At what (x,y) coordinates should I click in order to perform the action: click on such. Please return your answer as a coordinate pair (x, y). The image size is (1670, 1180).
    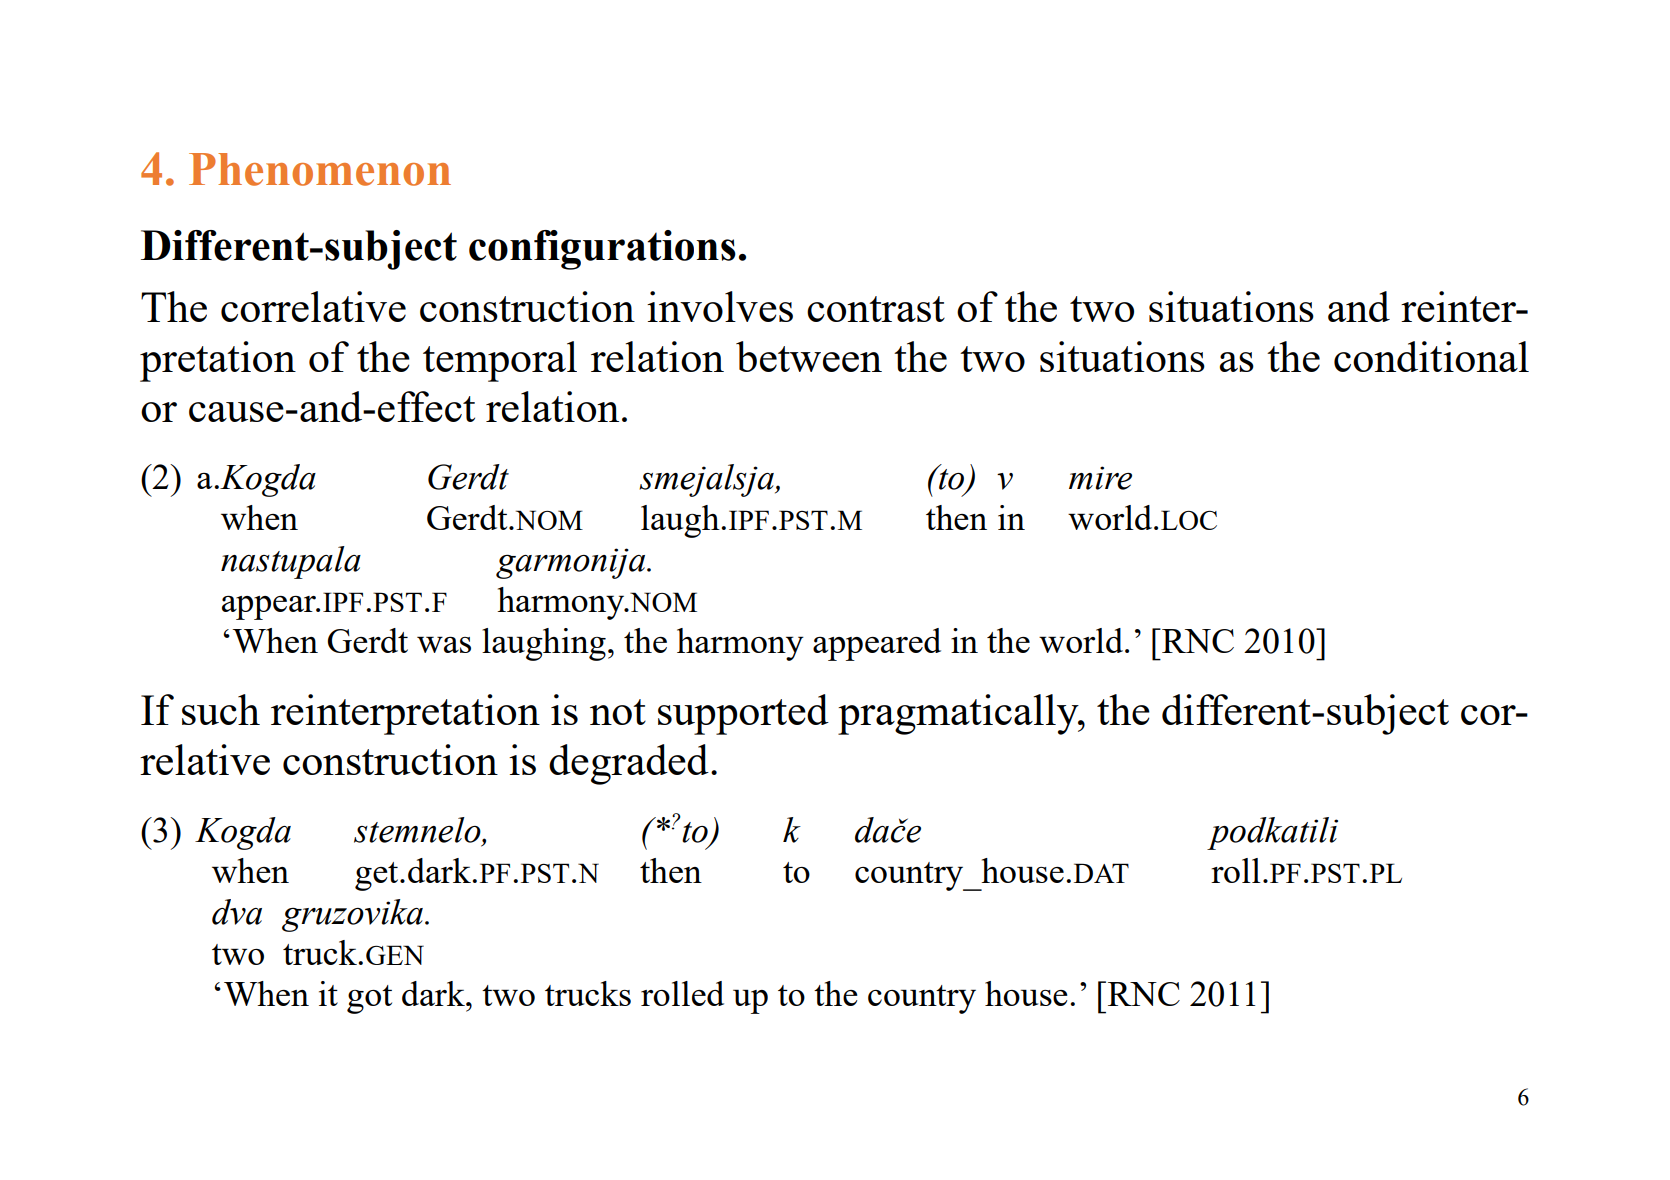
    Looking at the image, I should click on (221, 709).
